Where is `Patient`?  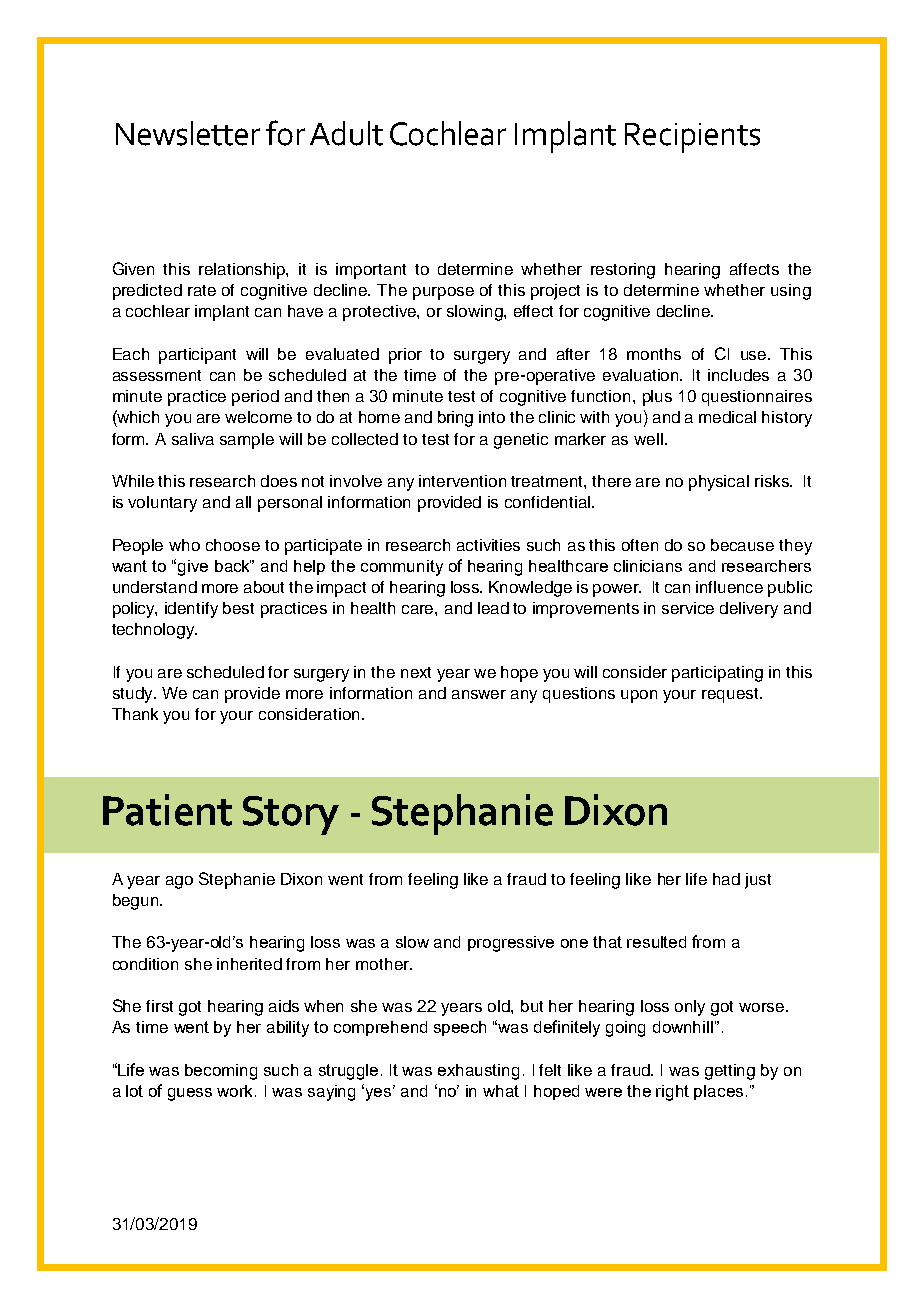
Patient is located at coordinates (167, 810).
